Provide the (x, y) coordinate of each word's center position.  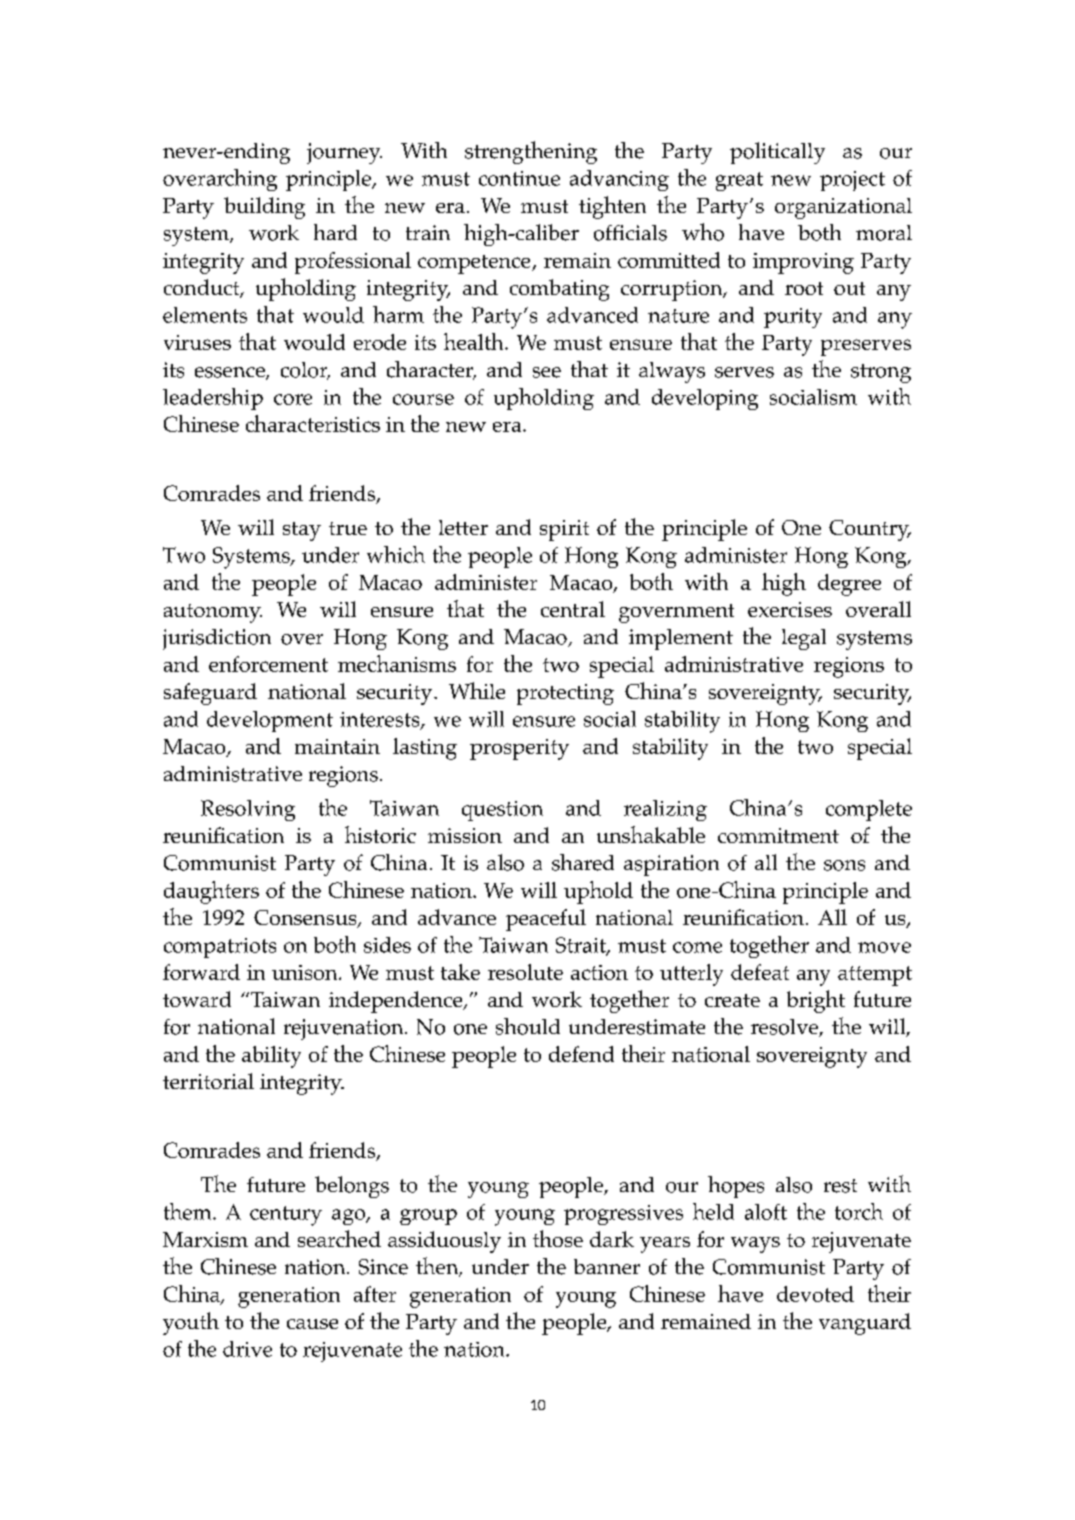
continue (519, 178)
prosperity (519, 749)
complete (869, 810)
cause (312, 1324)
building (264, 208)
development (270, 721)
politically (777, 153)
